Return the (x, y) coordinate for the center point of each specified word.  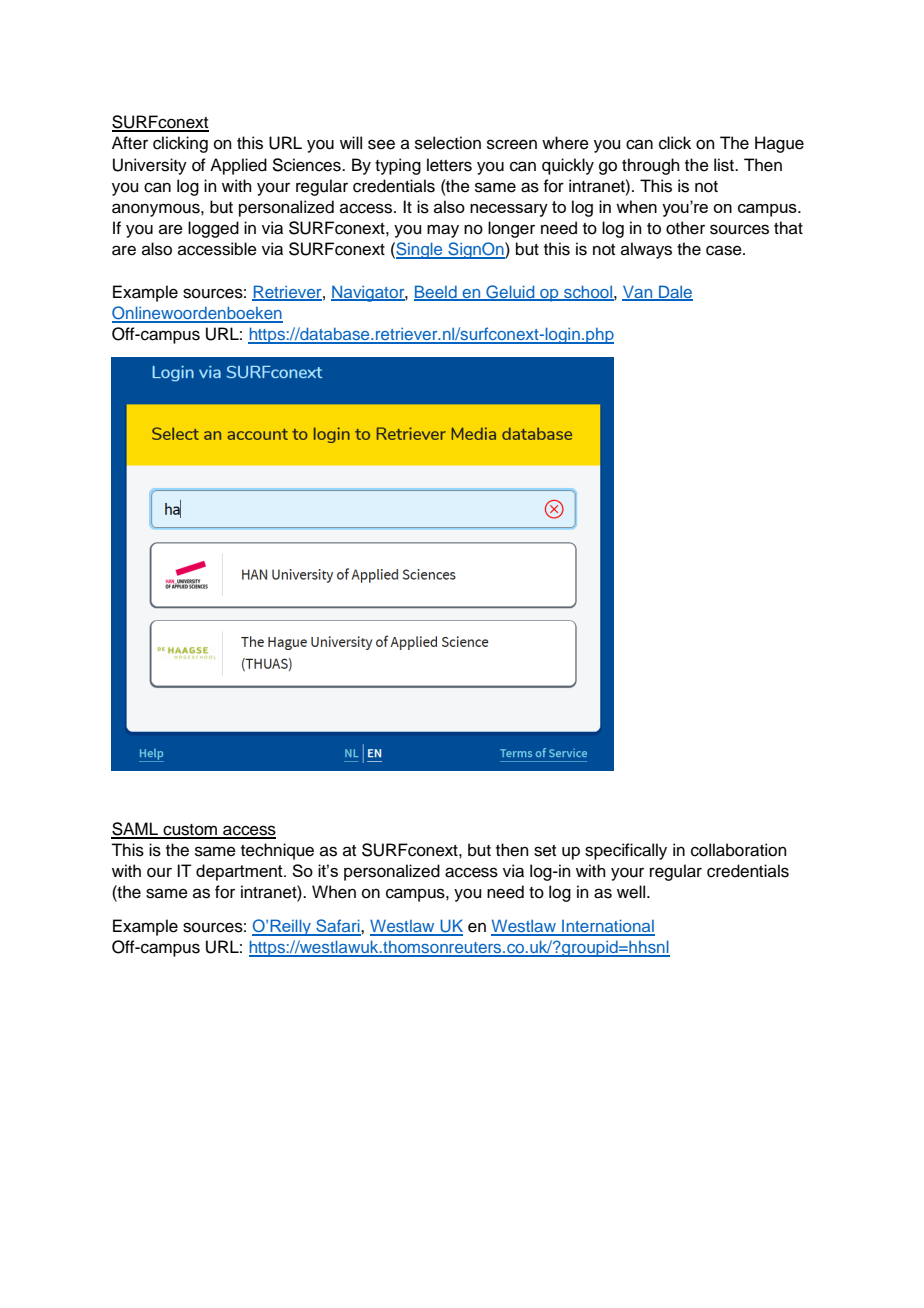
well (632, 892)
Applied (238, 166)
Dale (675, 292)
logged (213, 229)
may (443, 231)
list (725, 165)
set (545, 851)
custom (190, 831)
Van (638, 293)
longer (511, 229)
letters (449, 165)
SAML (136, 830)
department (240, 872)
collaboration (739, 850)
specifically (626, 851)
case (725, 250)
